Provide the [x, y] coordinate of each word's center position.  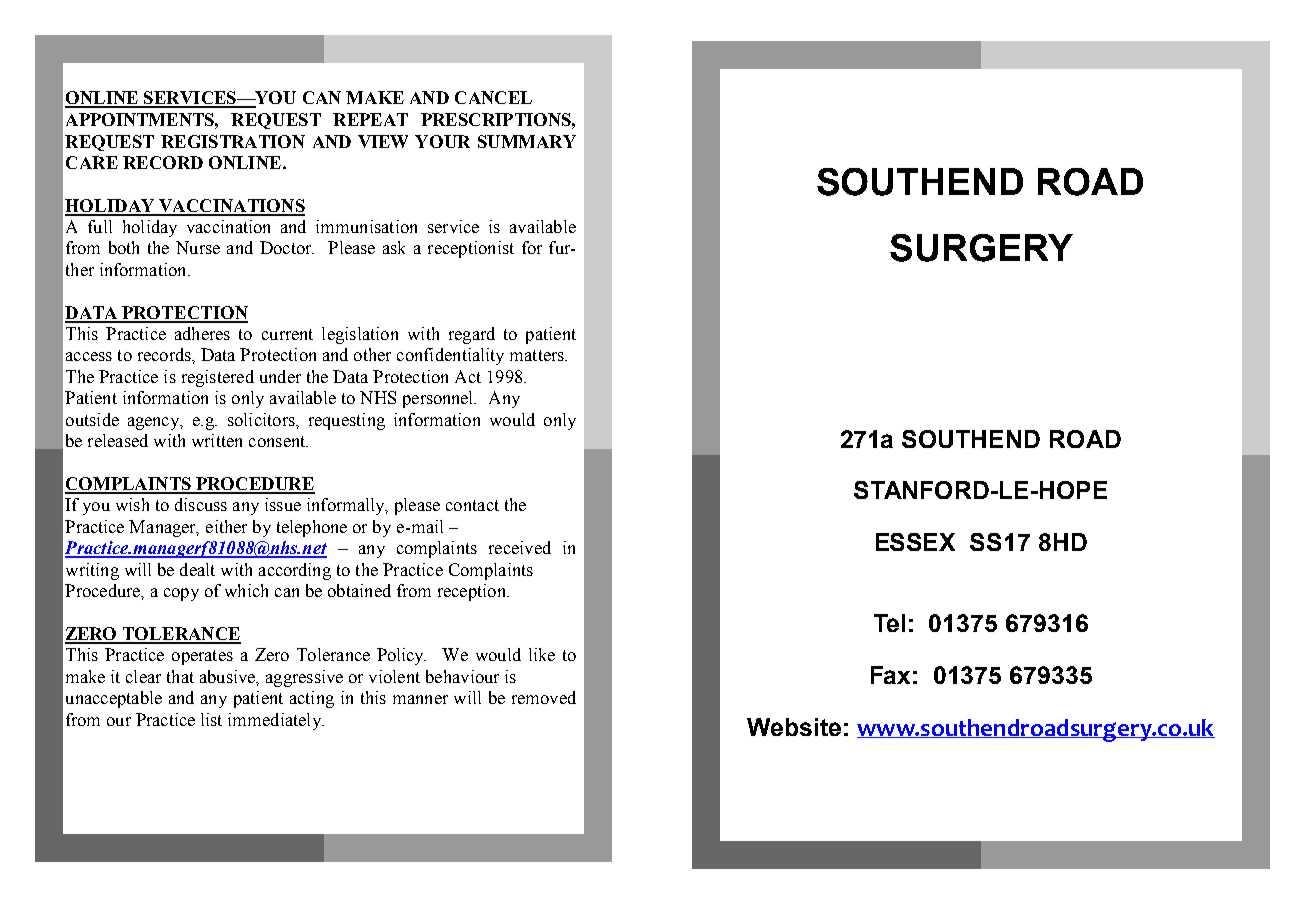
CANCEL [493, 97]
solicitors [262, 419]
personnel [439, 399]
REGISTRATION [233, 141]
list [211, 719]
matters [538, 355]
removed [544, 697]
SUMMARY [527, 141]
